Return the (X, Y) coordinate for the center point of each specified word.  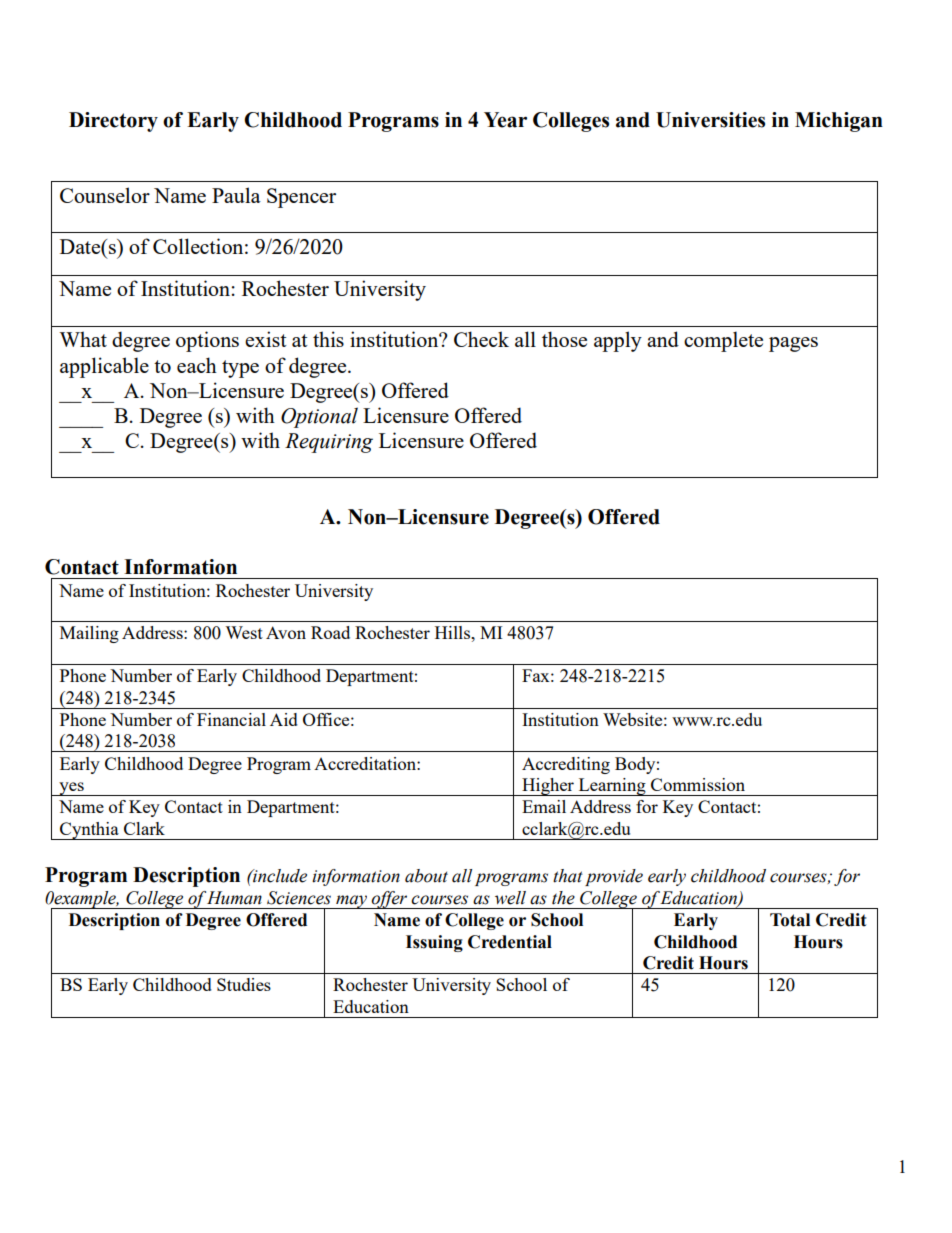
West (244, 632)
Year (505, 120)
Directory (113, 122)
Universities (710, 120)
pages (793, 344)
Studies (244, 984)
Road (330, 632)
